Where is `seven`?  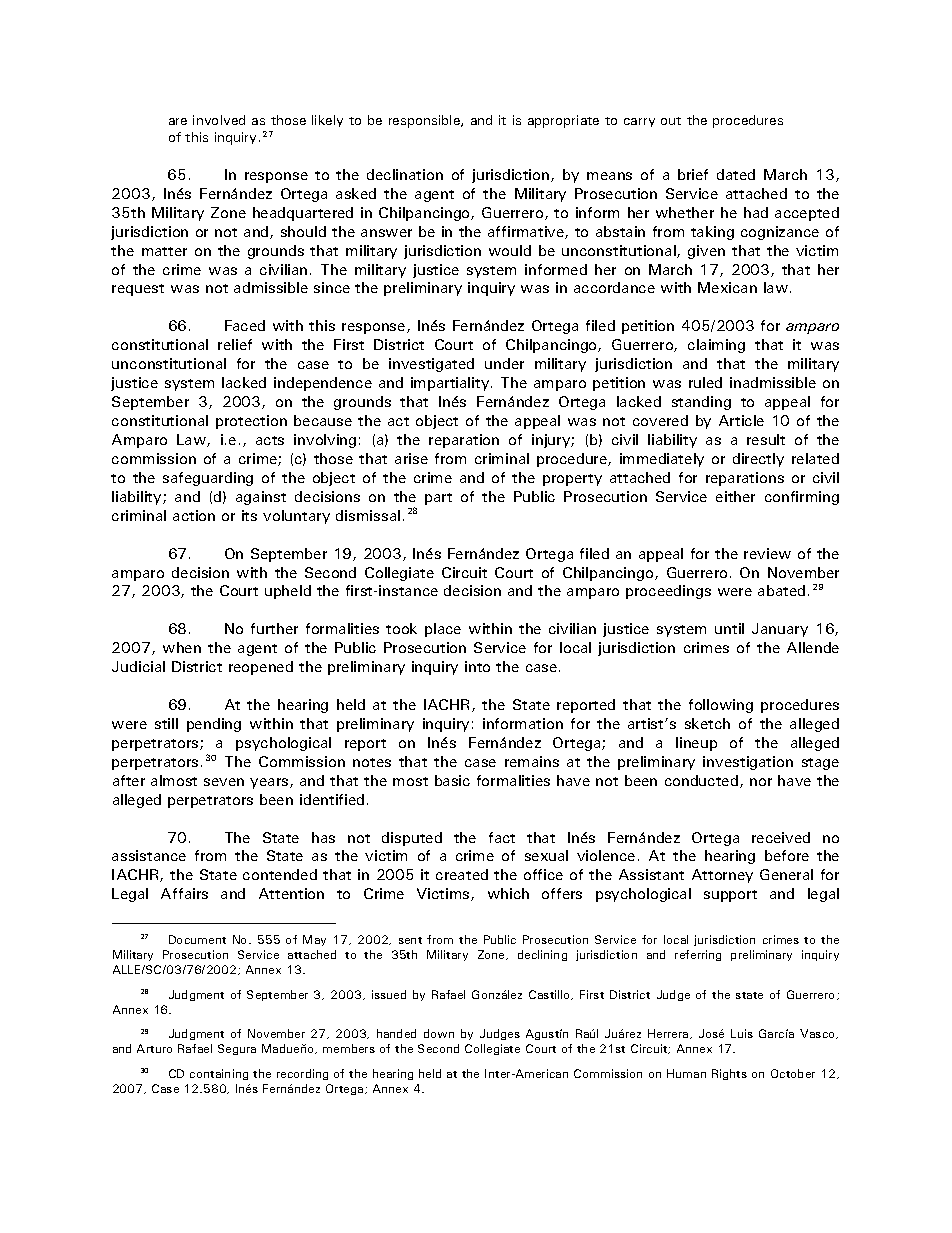
seven is located at coordinates (224, 782).
